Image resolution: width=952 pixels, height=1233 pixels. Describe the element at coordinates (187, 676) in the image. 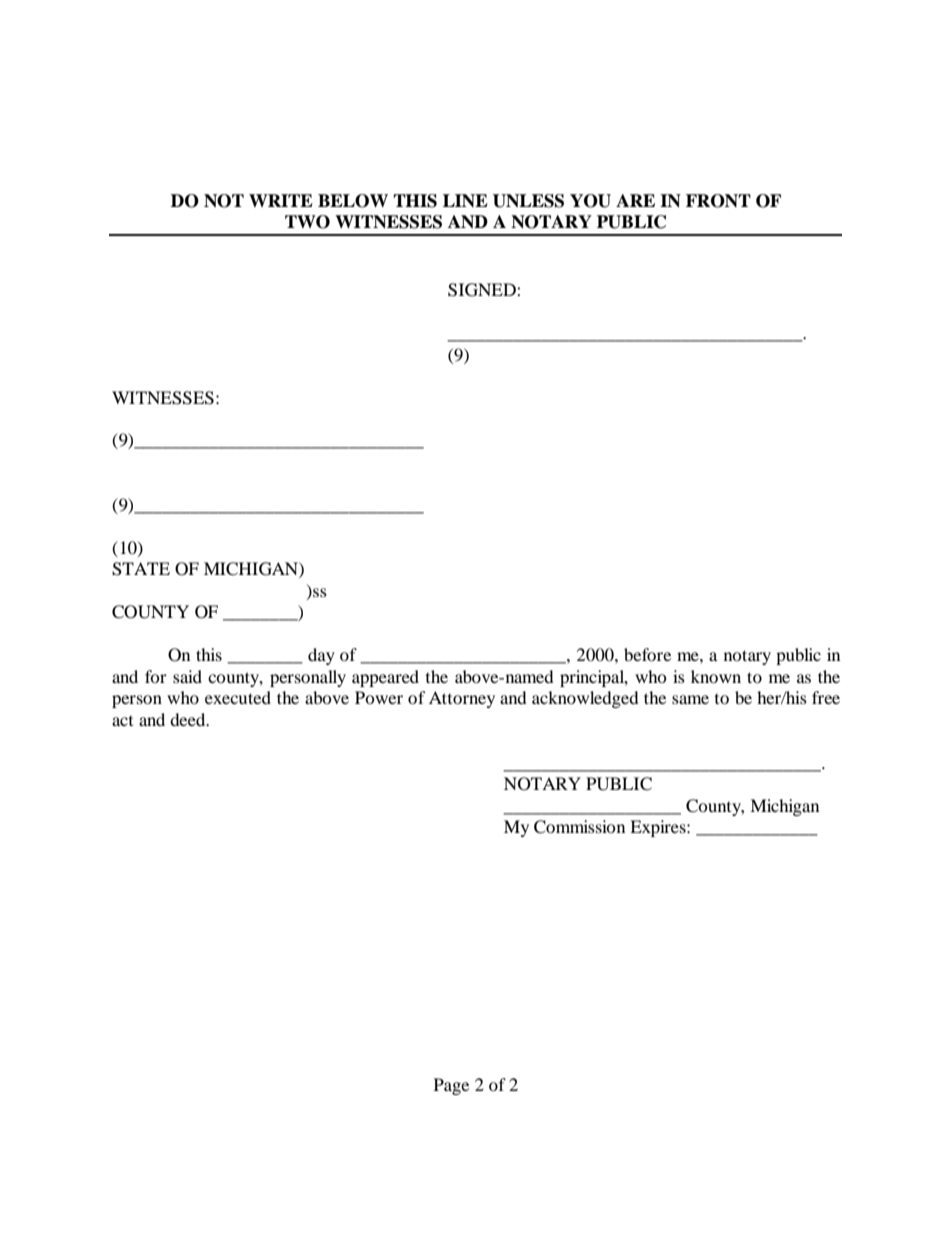

I see `said` at that location.
